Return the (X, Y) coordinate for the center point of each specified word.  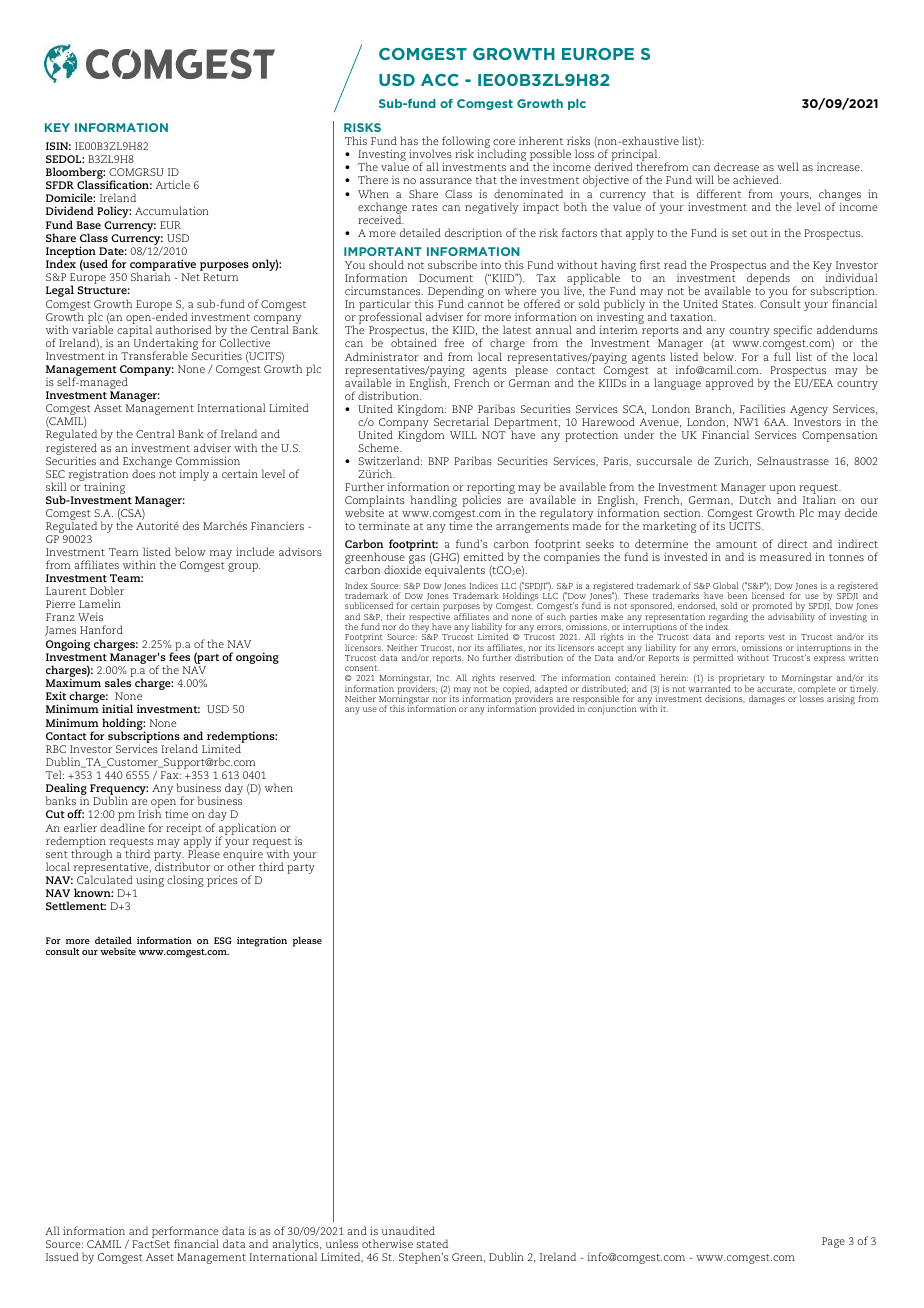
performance (185, 1233)
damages (767, 700)
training (103, 487)
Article (173, 184)
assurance (446, 181)
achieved (757, 179)
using (150, 881)
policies (481, 501)
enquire (244, 855)
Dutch (755, 499)
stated (432, 1243)
